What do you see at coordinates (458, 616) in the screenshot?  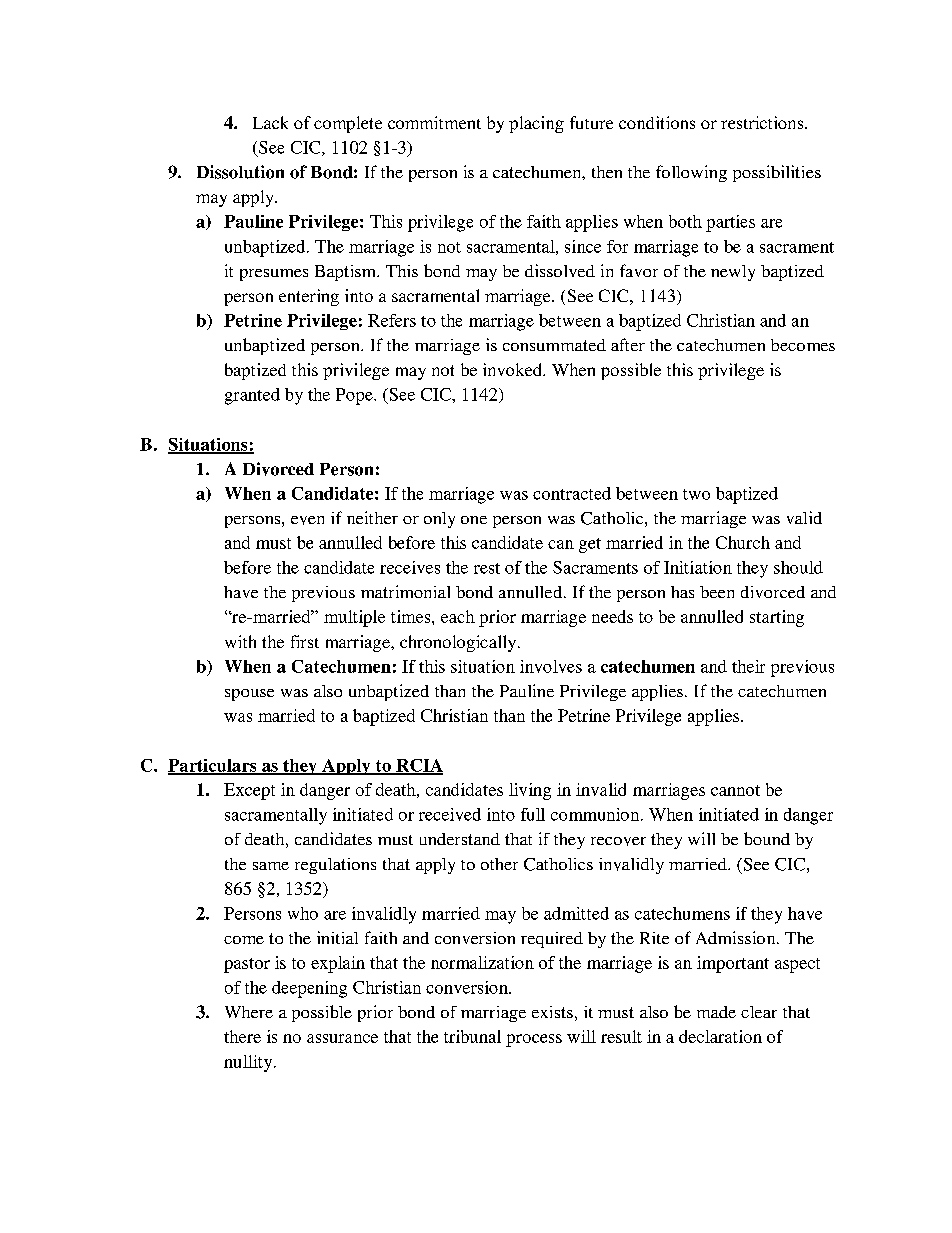 I see `each` at bounding box center [458, 616].
